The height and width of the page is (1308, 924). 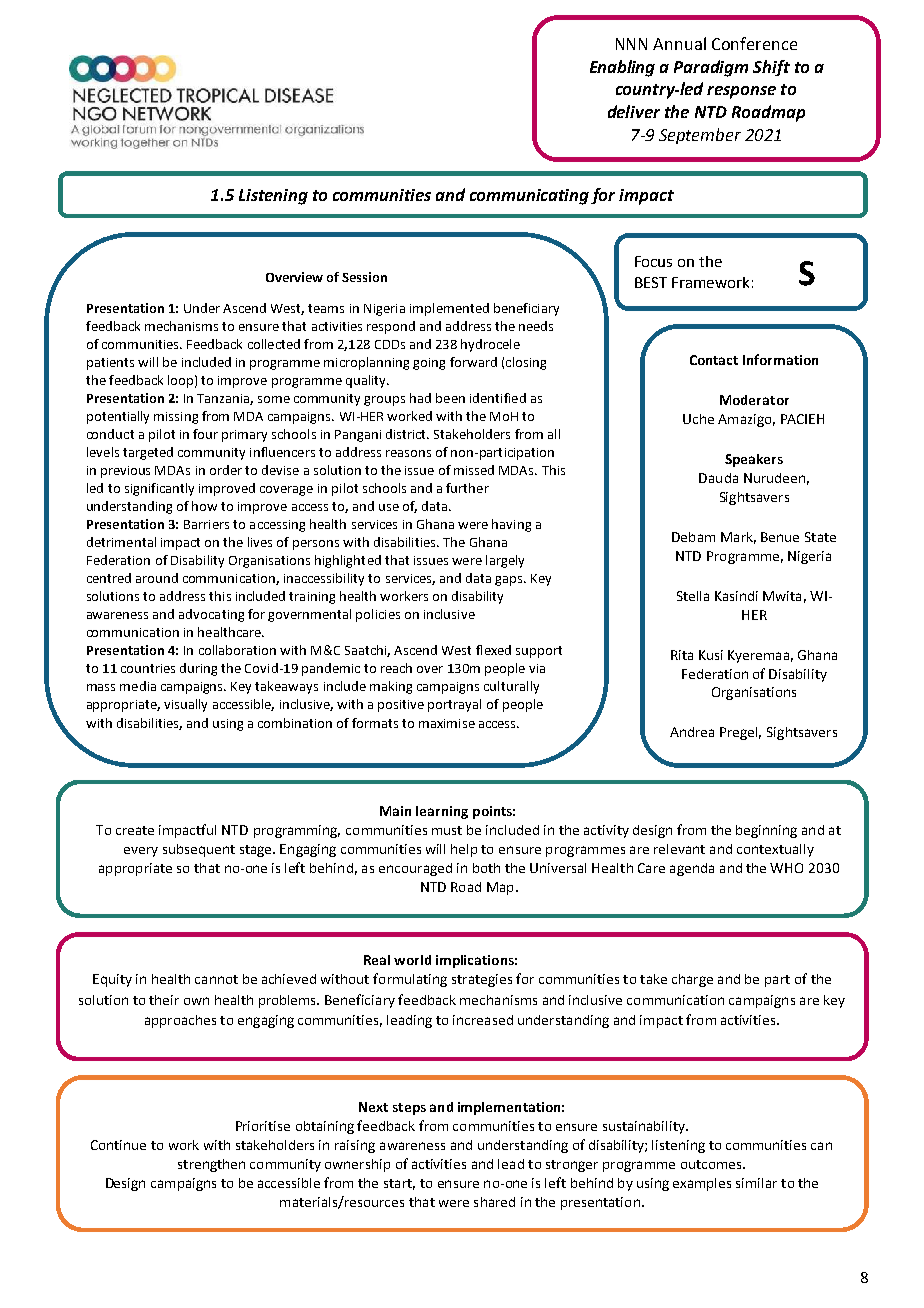 I want to click on shared, so click(x=494, y=1202).
